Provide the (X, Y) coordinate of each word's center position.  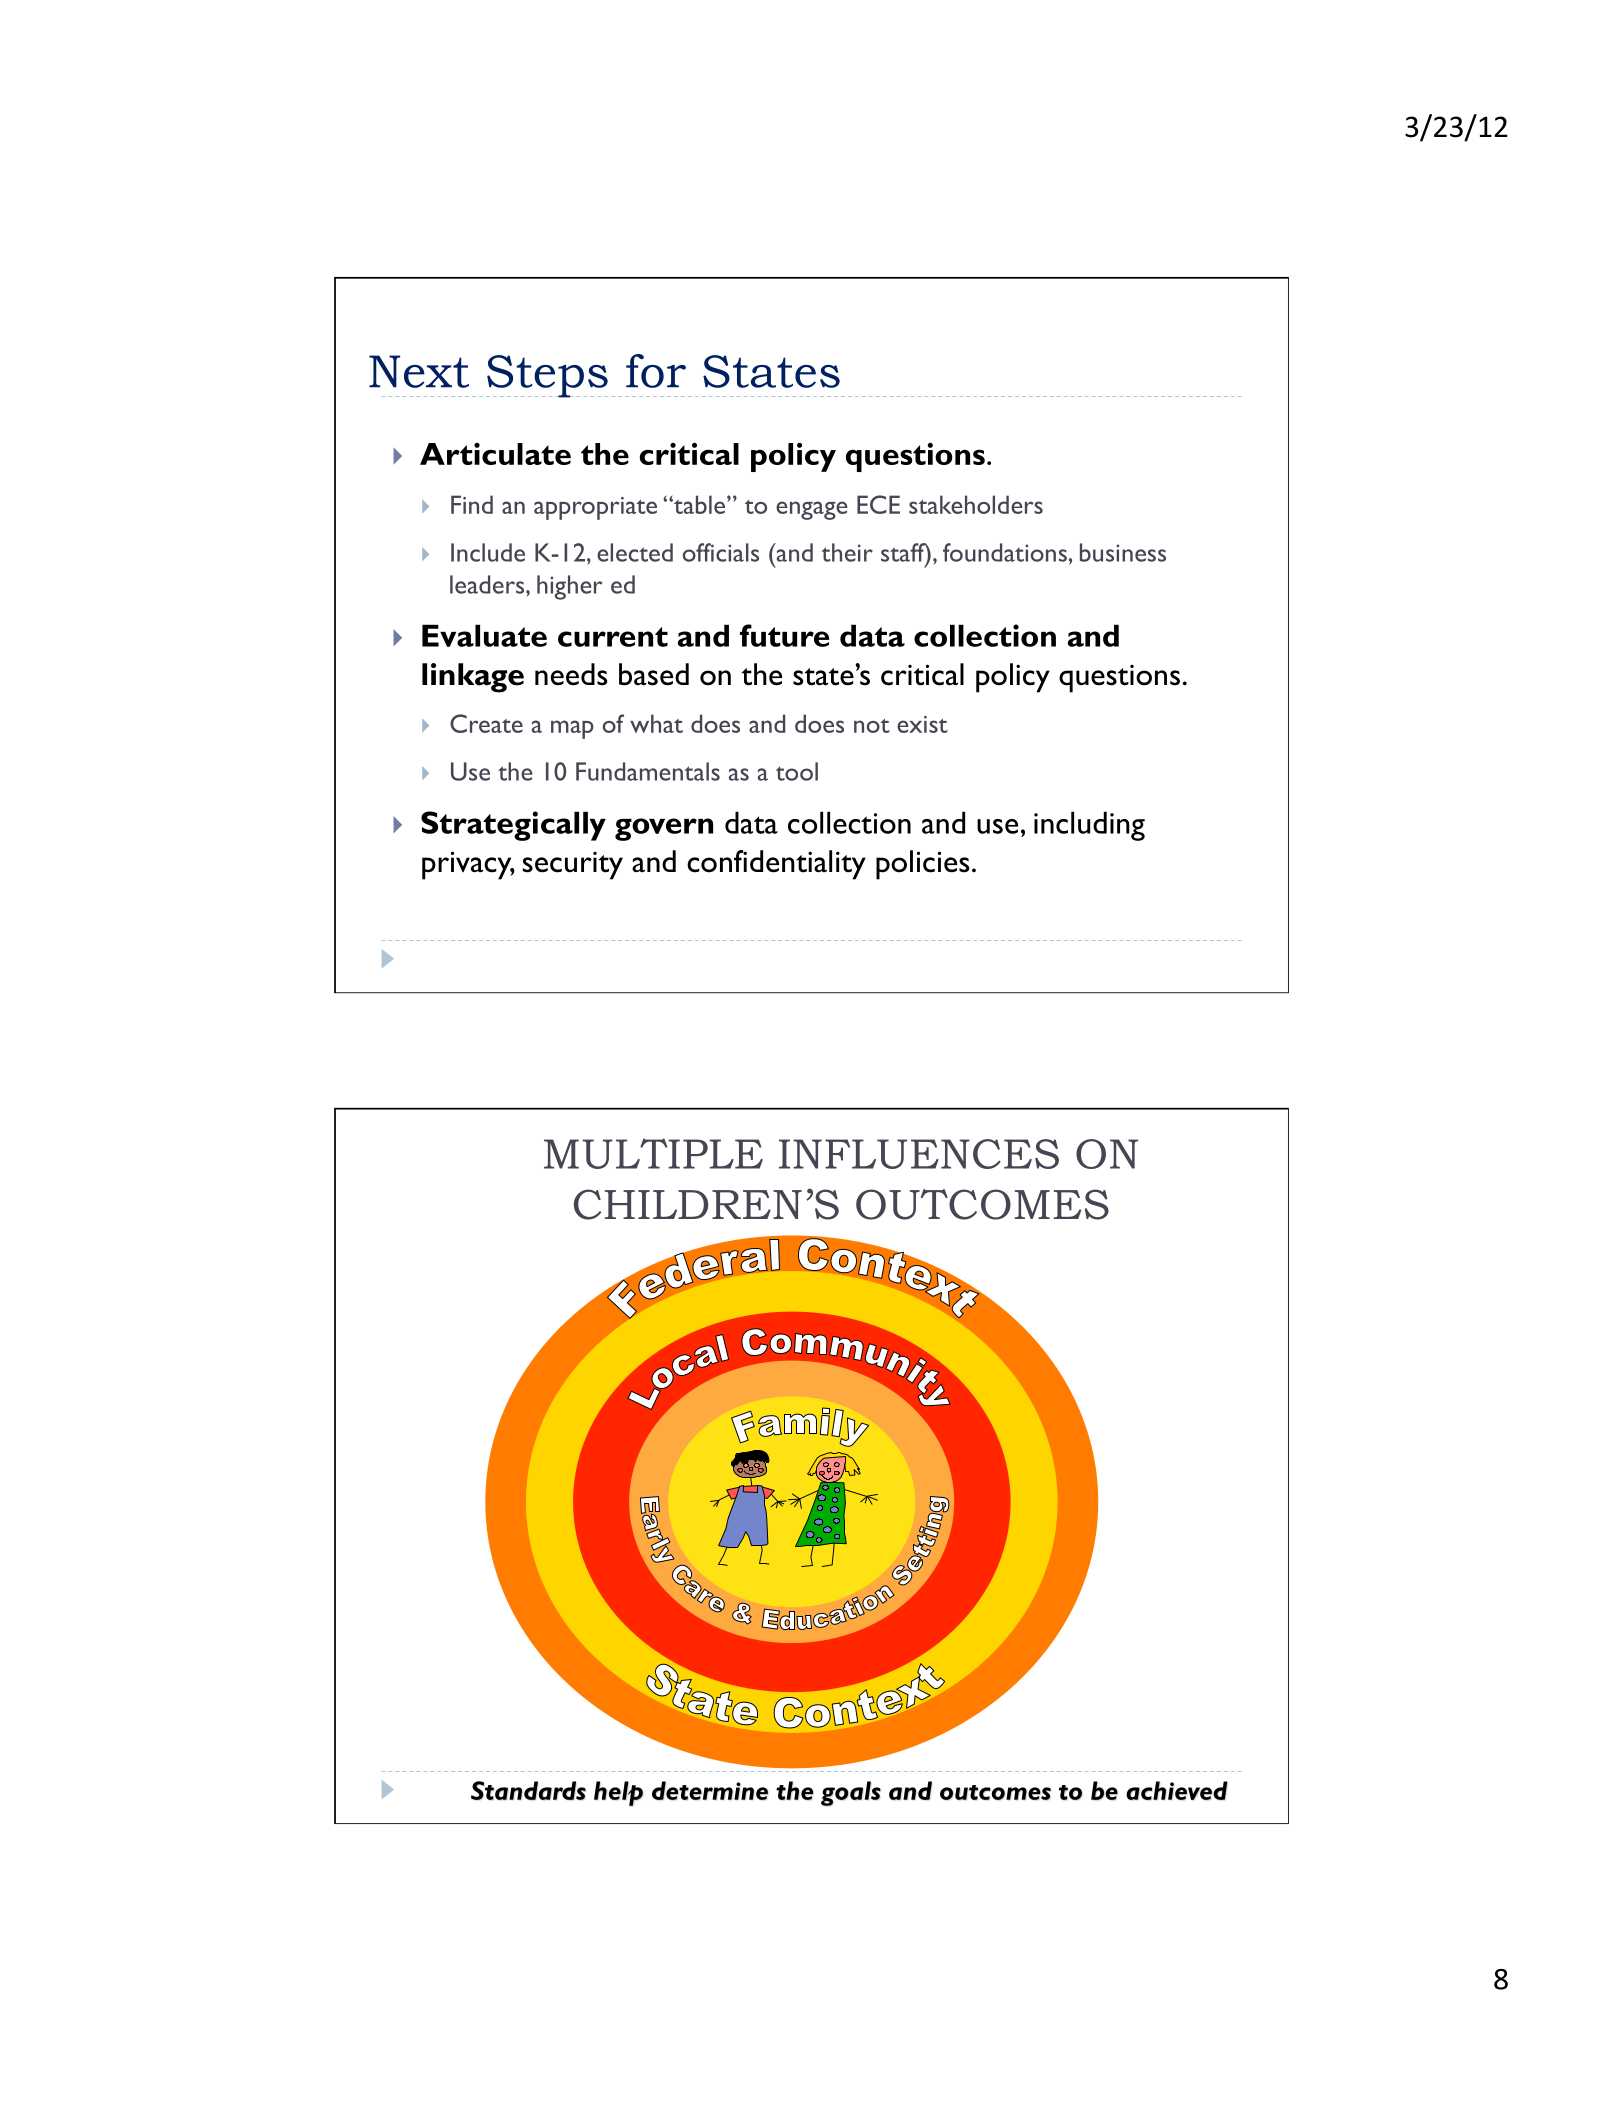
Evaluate (484, 635)
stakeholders (976, 504)
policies (923, 865)
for (656, 371)
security (573, 866)
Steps (547, 376)
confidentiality (776, 865)
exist (922, 724)
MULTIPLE (653, 1153)
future (785, 635)
